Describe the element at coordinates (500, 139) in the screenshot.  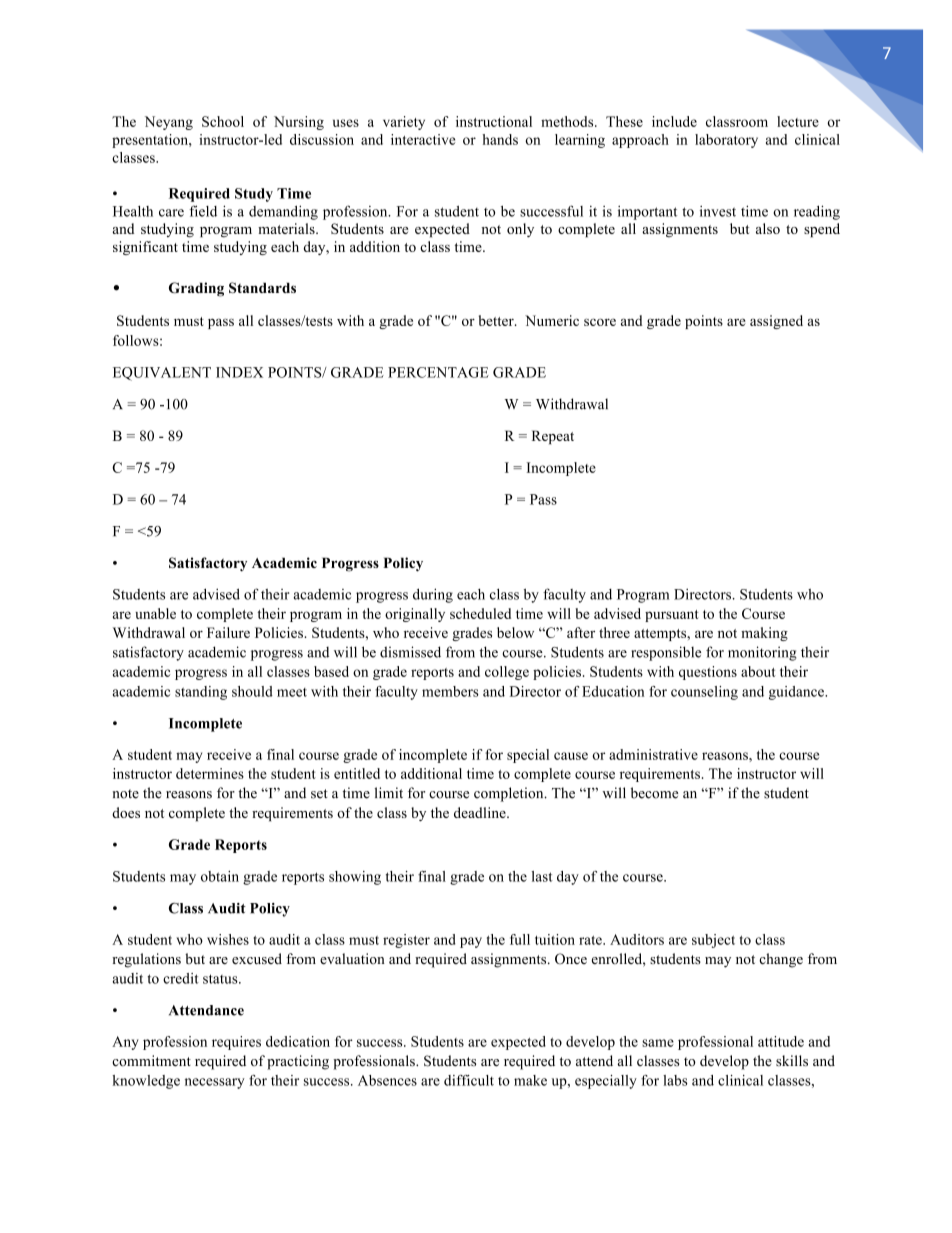
I see `hands` at that location.
